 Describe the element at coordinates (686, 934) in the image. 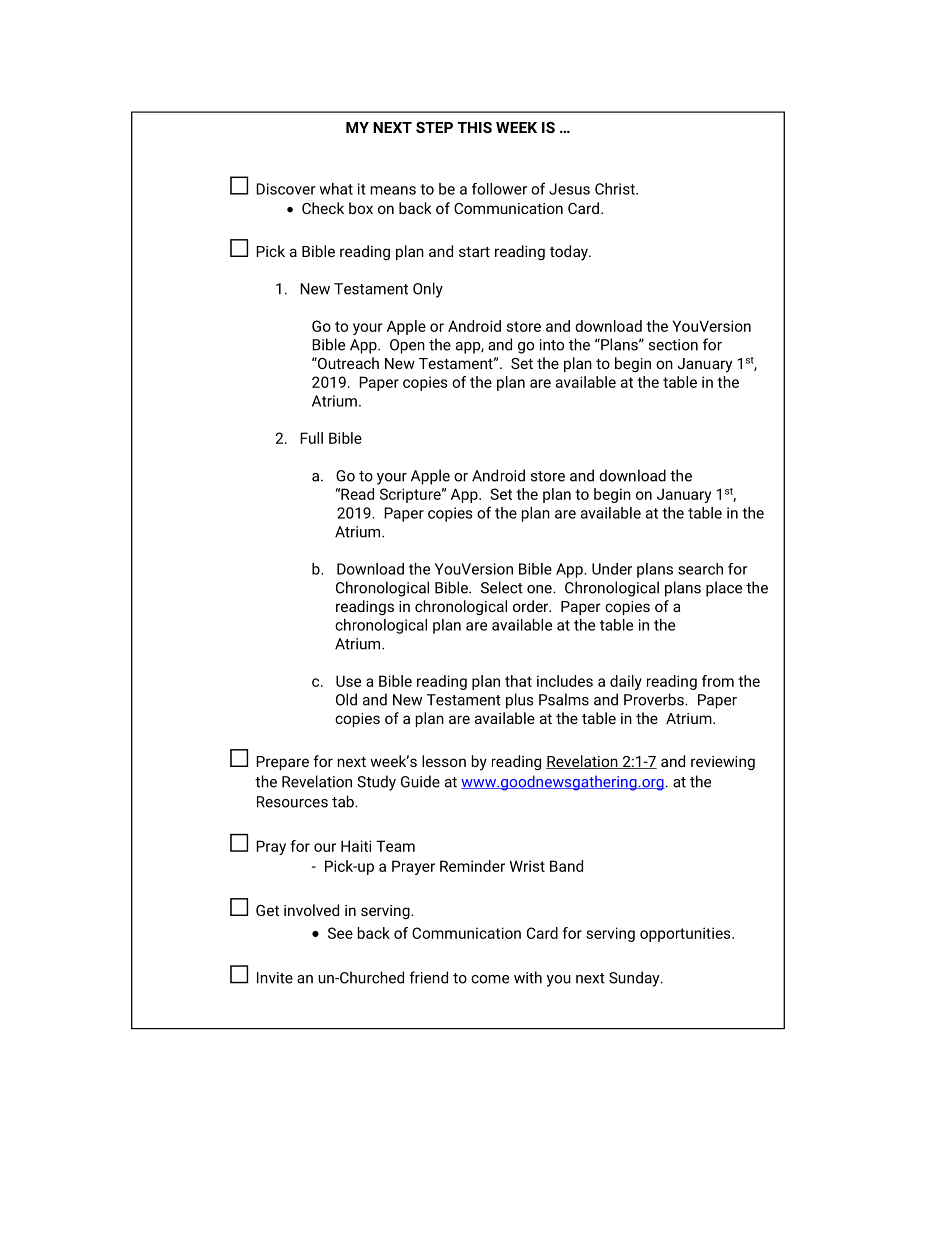

I see `opportunities` at that location.
